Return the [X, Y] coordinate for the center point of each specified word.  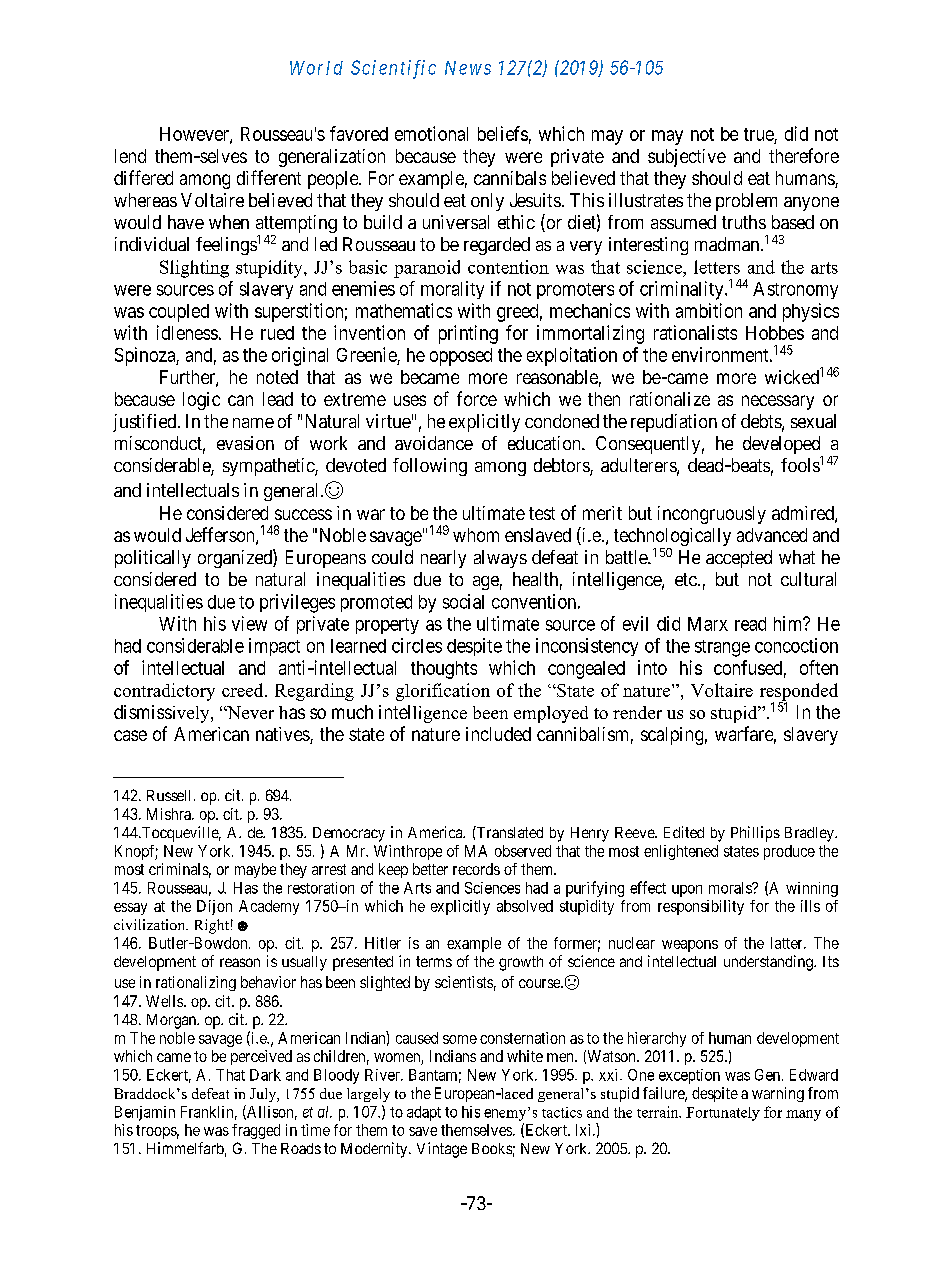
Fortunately [723, 1114]
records [476, 869]
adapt [424, 1113]
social [463, 601]
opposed [461, 357]
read [750, 624]
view [249, 623]
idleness [187, 332]
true [759, 136]
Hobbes [775, 333]
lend [130, 156]
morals [731, 888]
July [264, 1095]
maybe [255, 870]
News [468, 68]
